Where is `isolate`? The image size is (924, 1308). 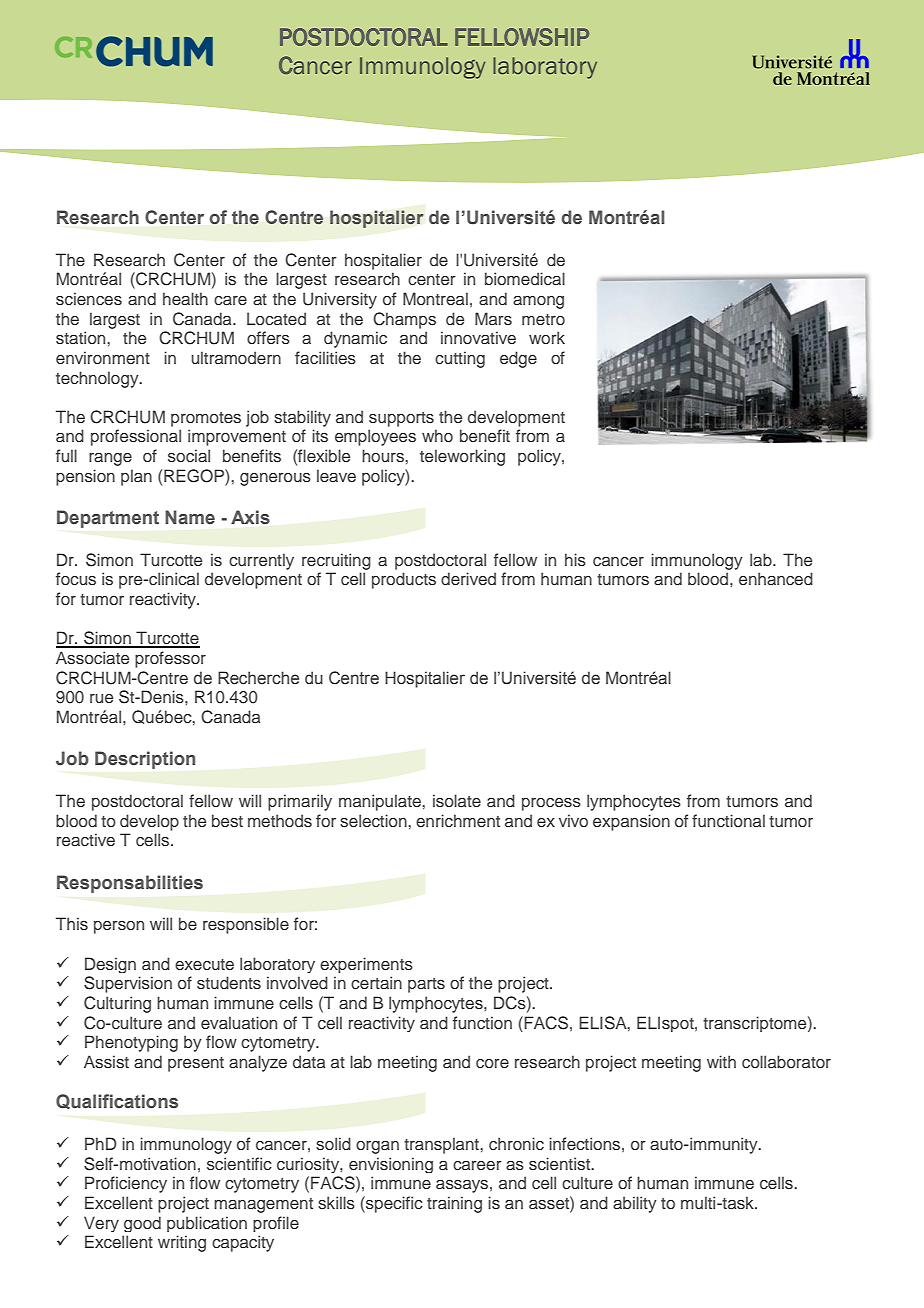 isolate is located at coordinates (457, 800).
